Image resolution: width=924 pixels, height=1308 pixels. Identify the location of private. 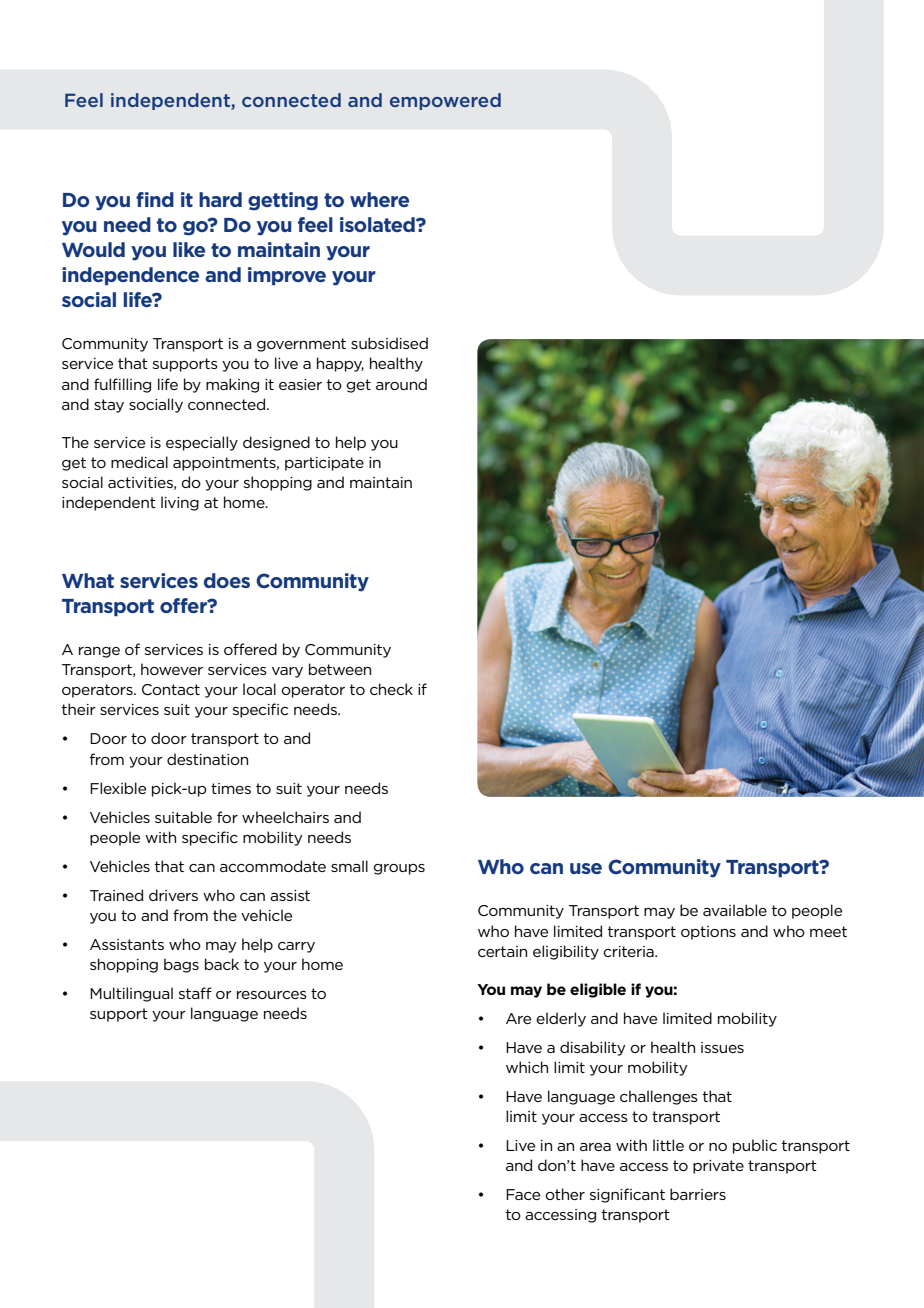
(718, 1167).
